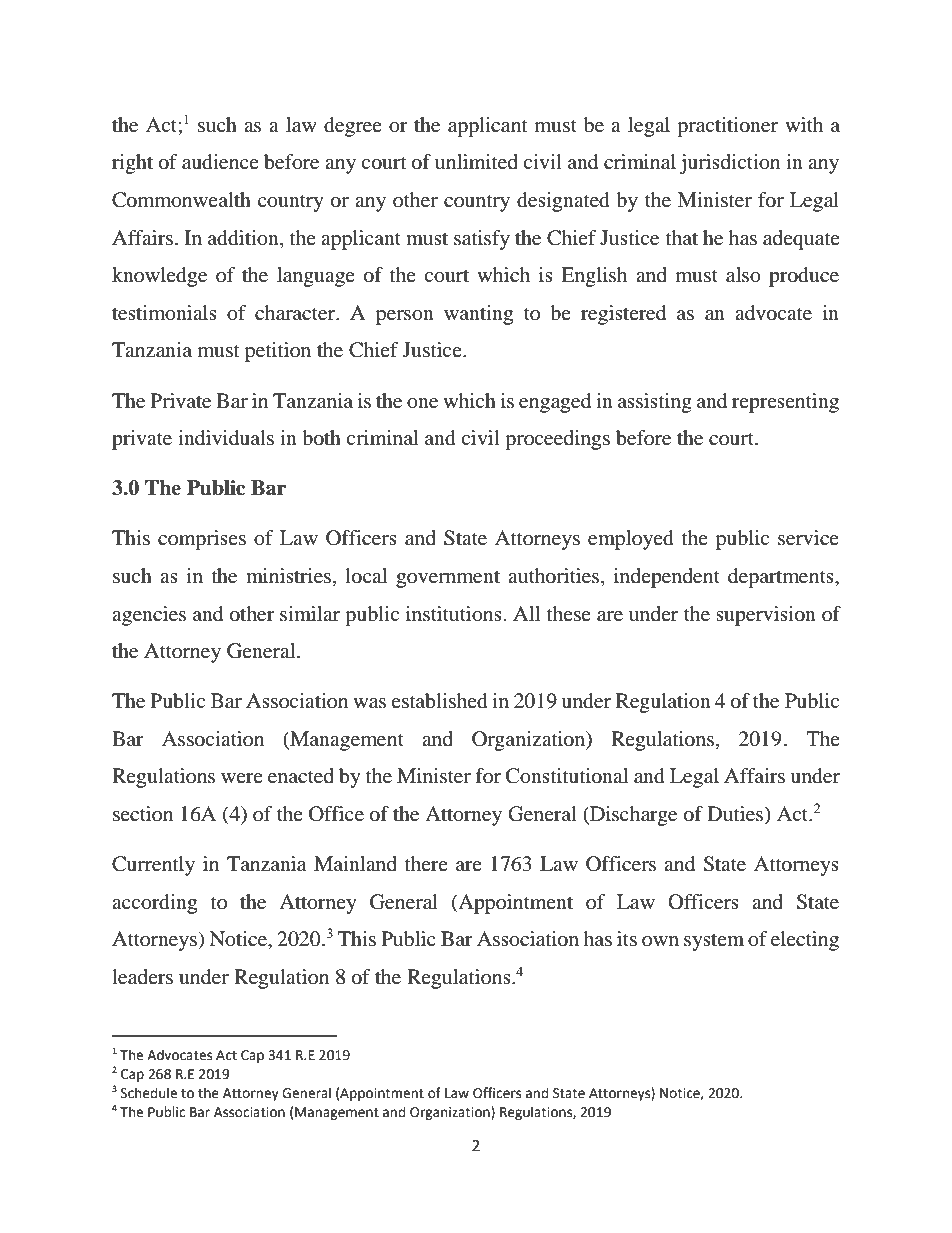 The image size is (952, 1233). What do you see at coordinates (729, 164) in the image?
I see `jurisdiction` at bounding box center [729, 164].
